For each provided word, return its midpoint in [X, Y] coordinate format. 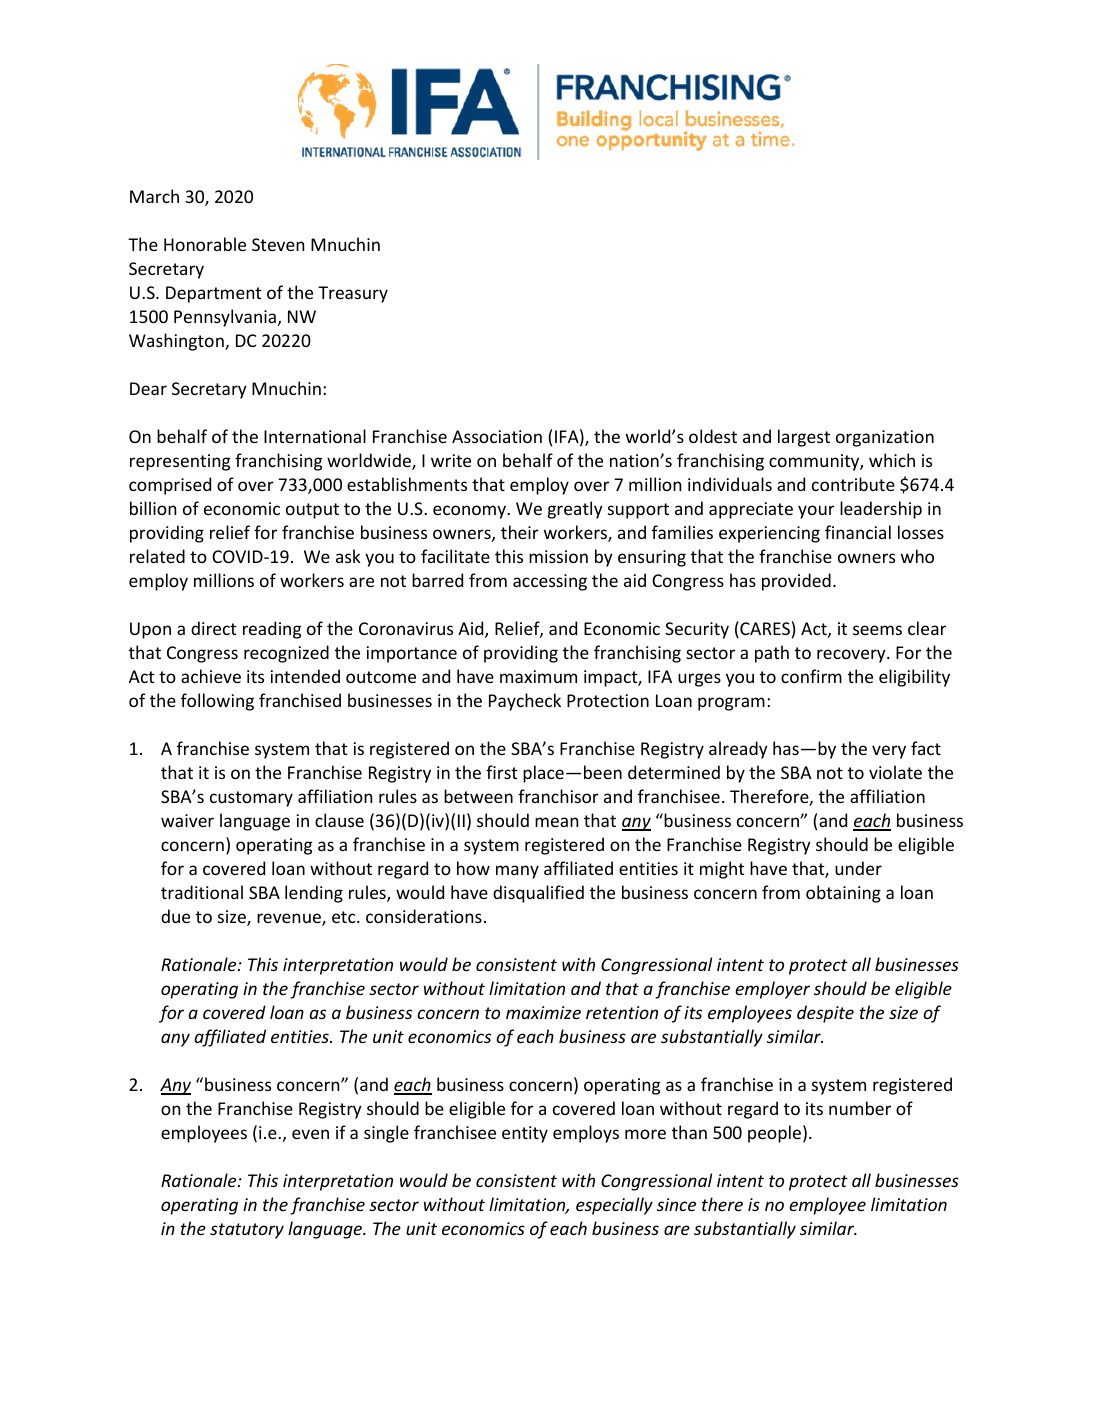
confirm [811, 676]
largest [804, 438]
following [217, 702]
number [860, 1108]
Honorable [205, 244]
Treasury [353, 294]
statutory [247, 1231]
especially [614, 1206]
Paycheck [525, 702]
